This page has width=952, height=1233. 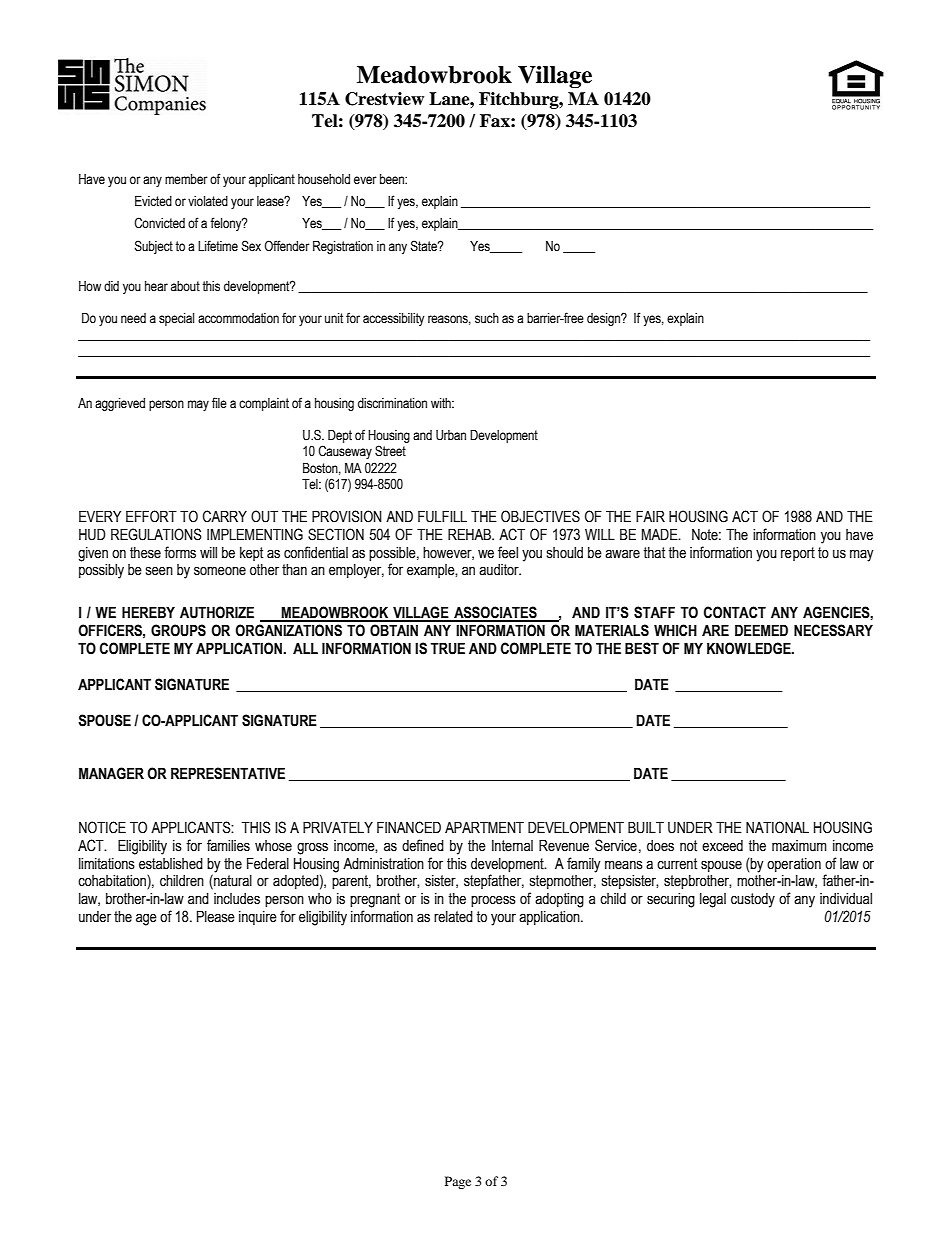 I want to click on related, so click(x=453, y=917).
